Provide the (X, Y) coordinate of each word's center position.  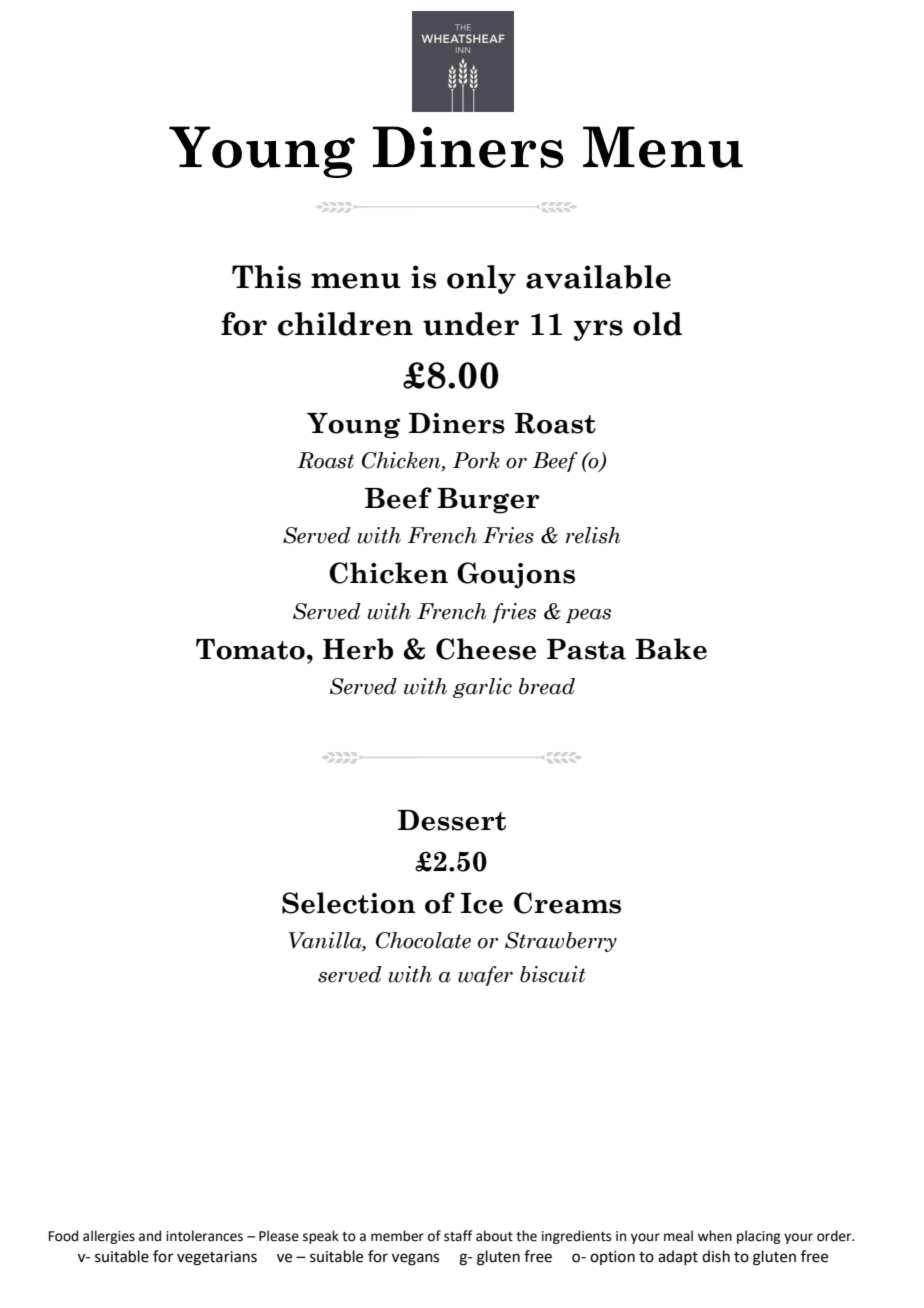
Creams (567, 903)
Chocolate (423, 940)
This (266, 277)
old (657, 324)
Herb (358, 649)
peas (588, 615)
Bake (671, 649)
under (471, 324)
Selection (348, 903)
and (150, 1236)
